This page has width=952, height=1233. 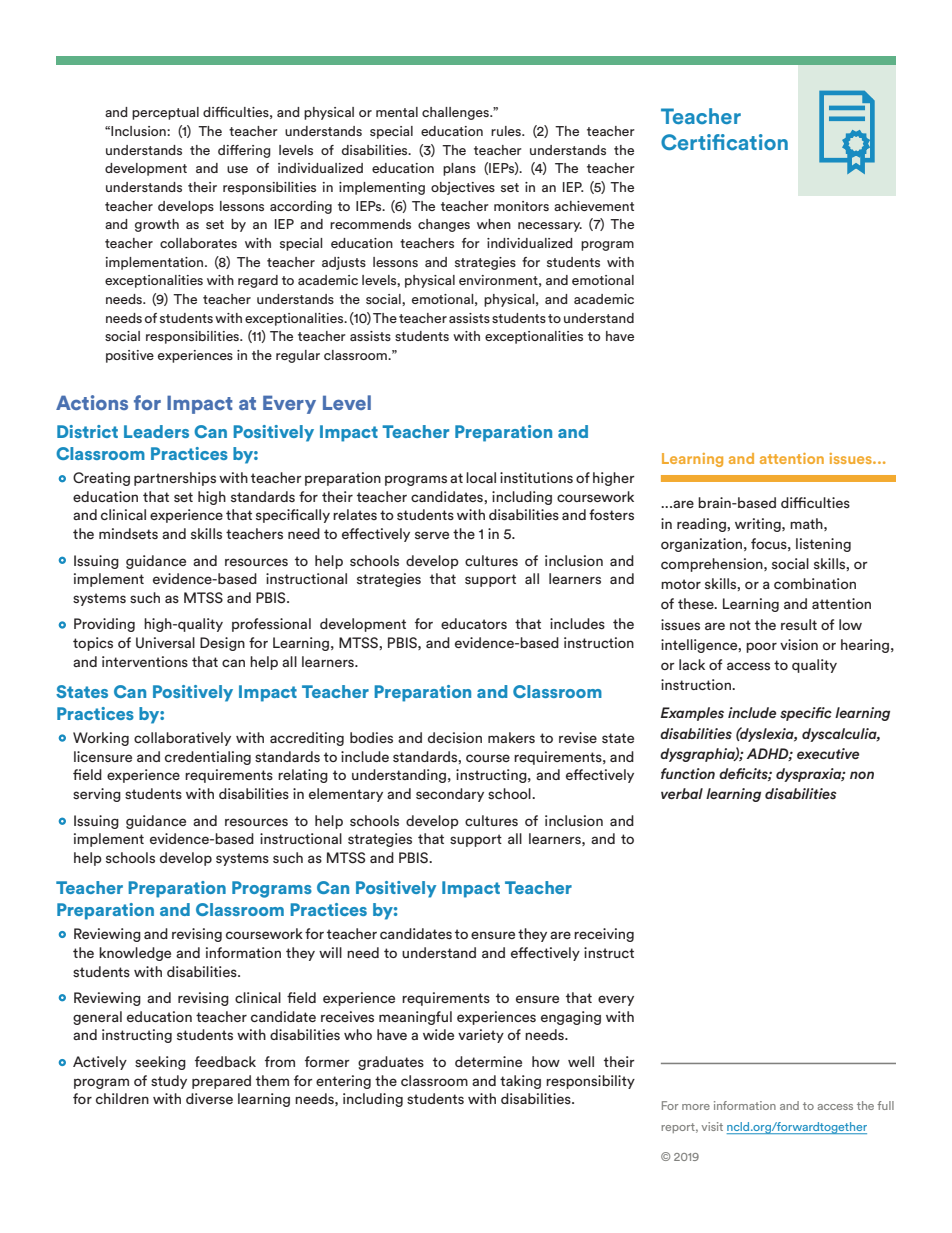 What do you see at coordinates (156, 431) in the page?
I see `Leaders` at bounding box center [156, 431].
